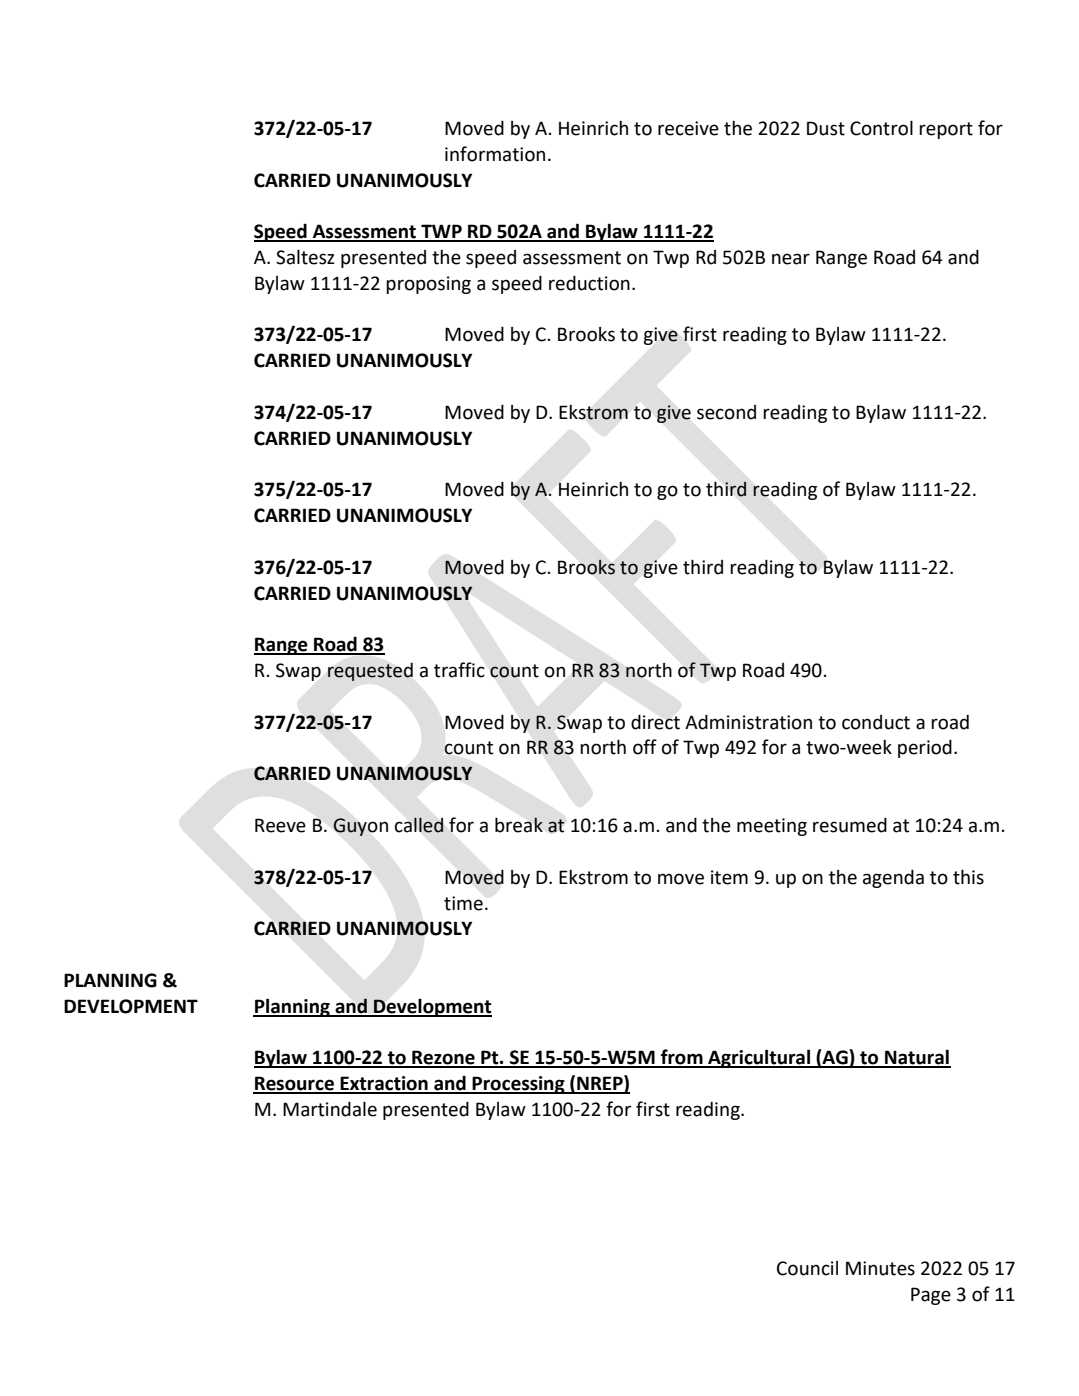 The width and height of the screenshot is (1079, 1396). What do you see at coordinates (807, 1268) in the screenshot?
I see `Council` at bounding box center [807, 1268].
